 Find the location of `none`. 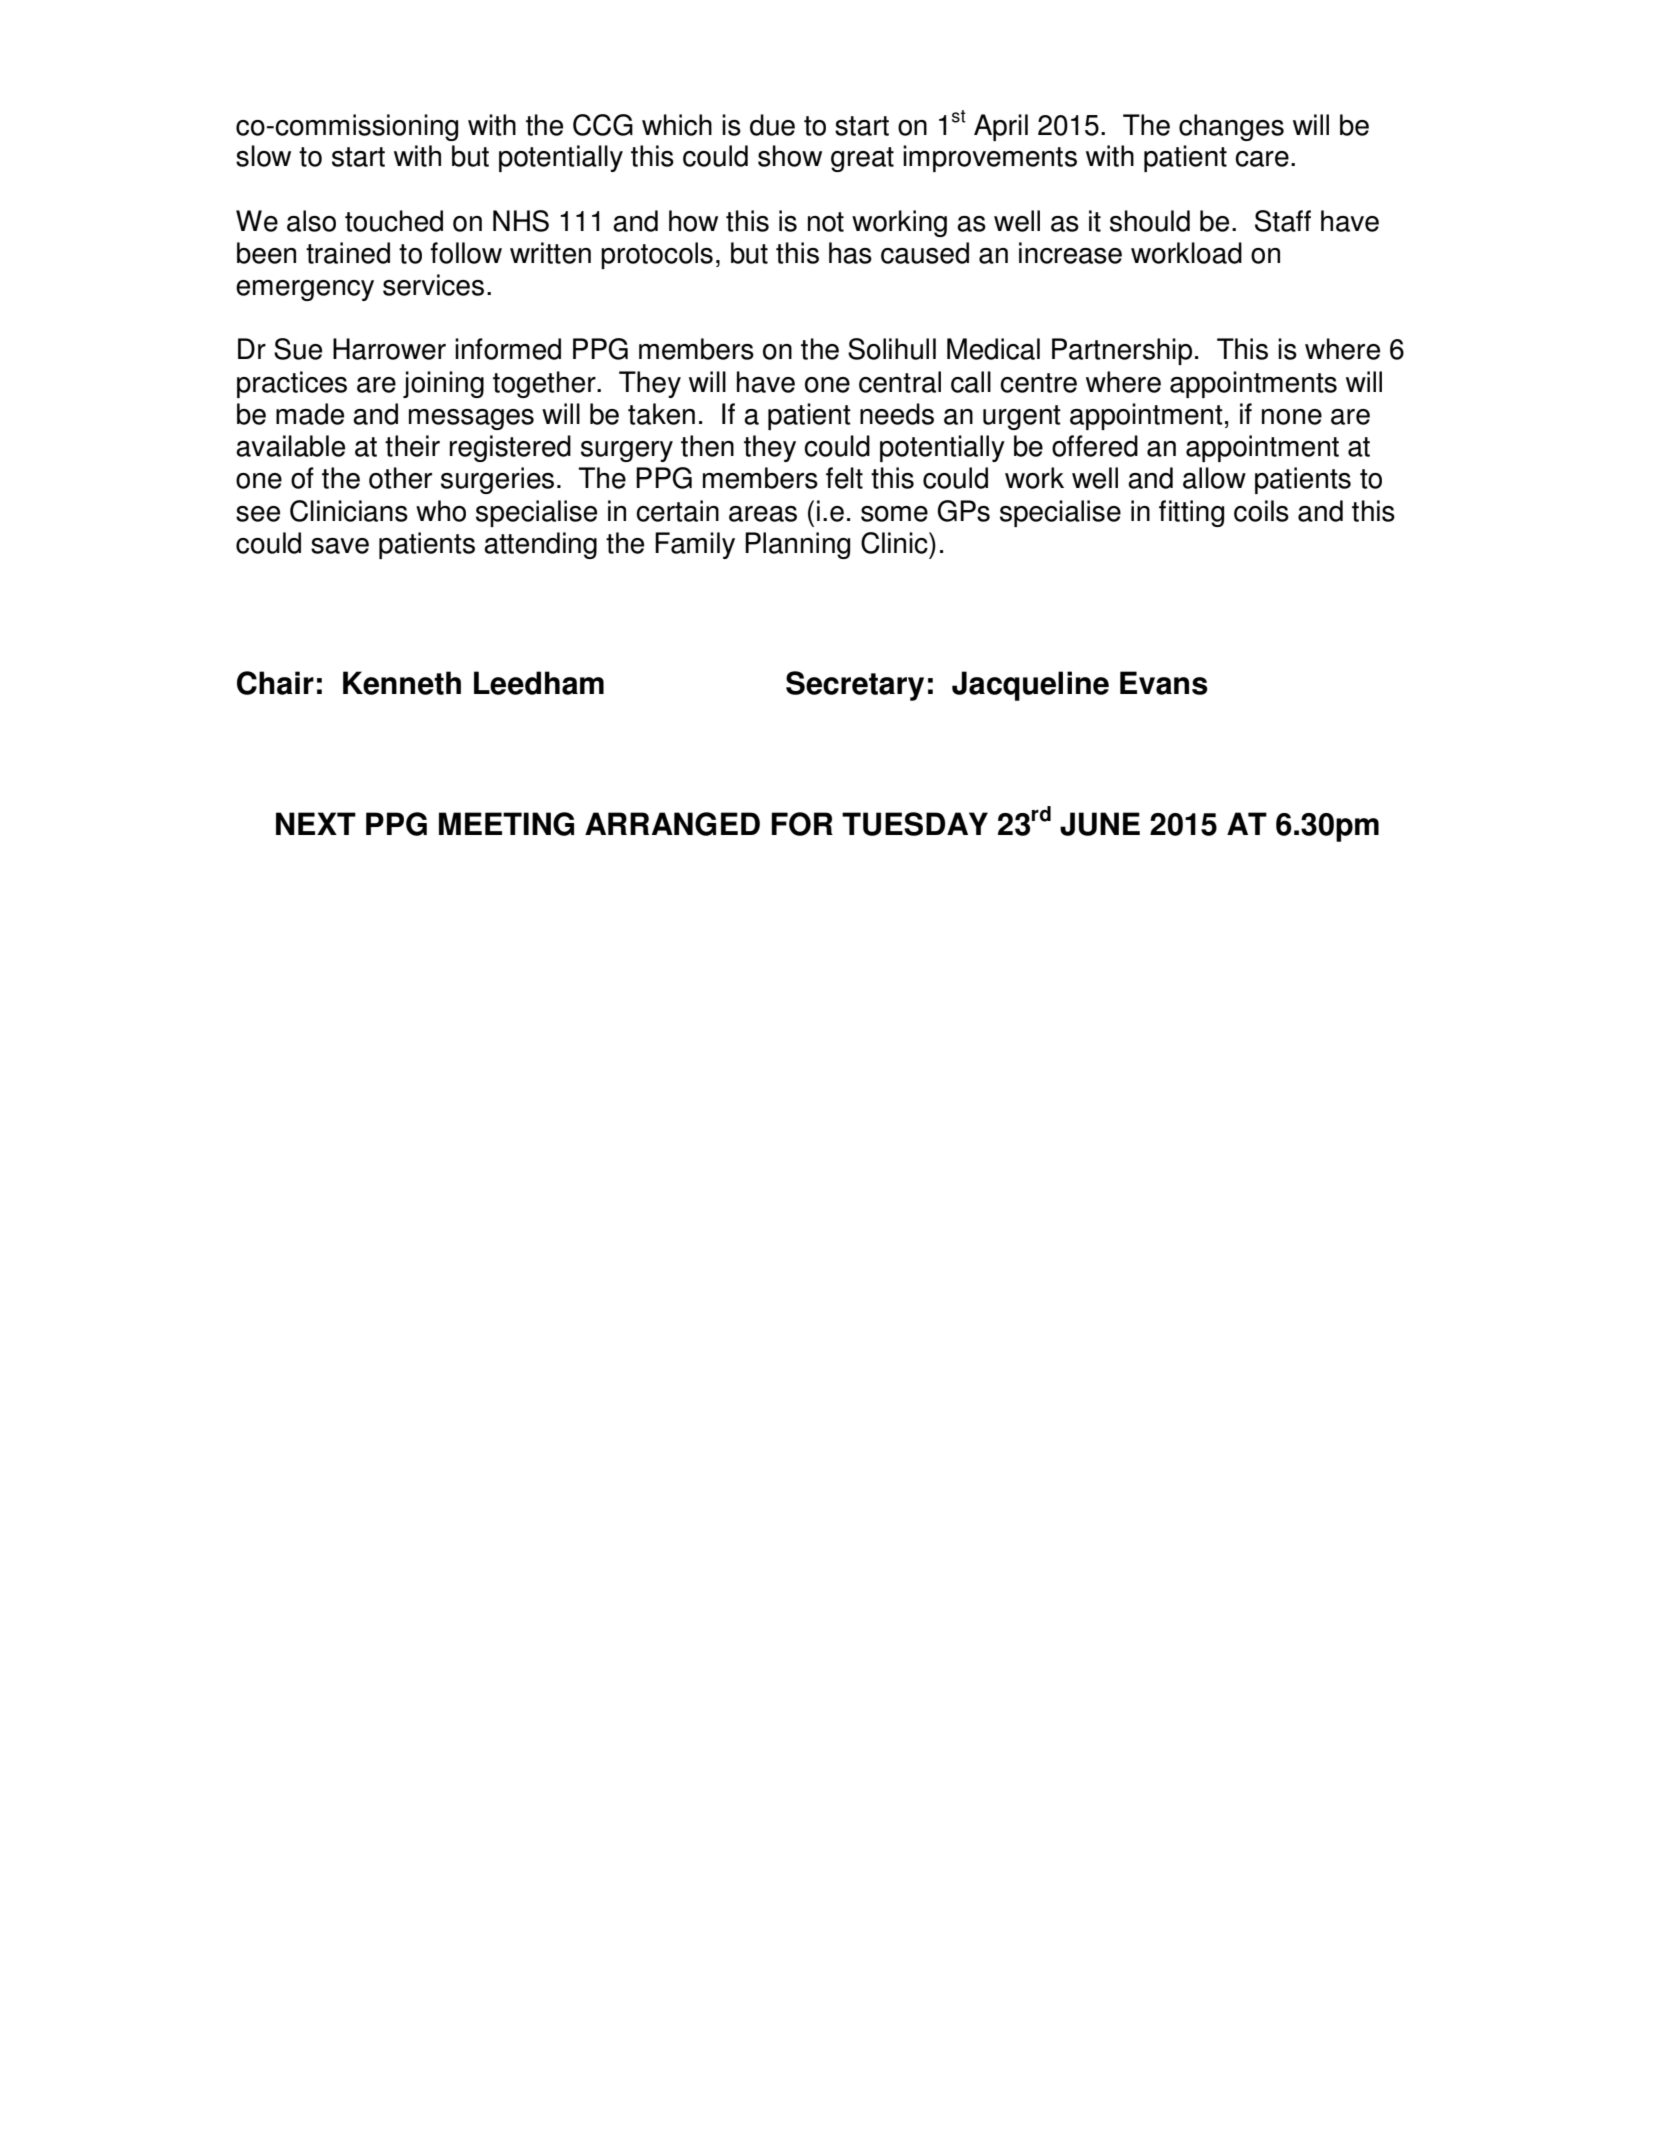

none is located at coordinates (1292, 417).
